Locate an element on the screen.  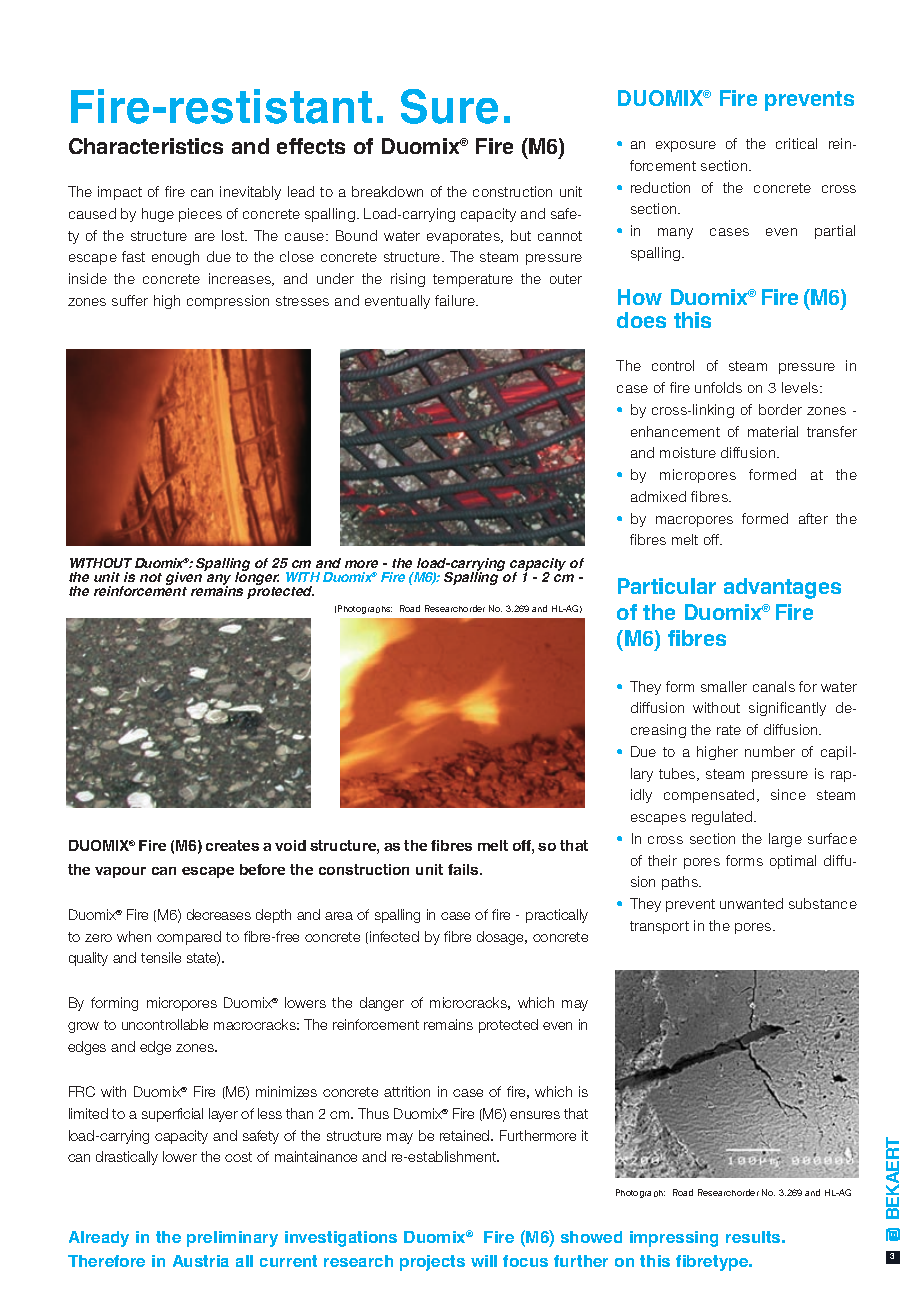
impressing is located at coordinates (674, 1239).
